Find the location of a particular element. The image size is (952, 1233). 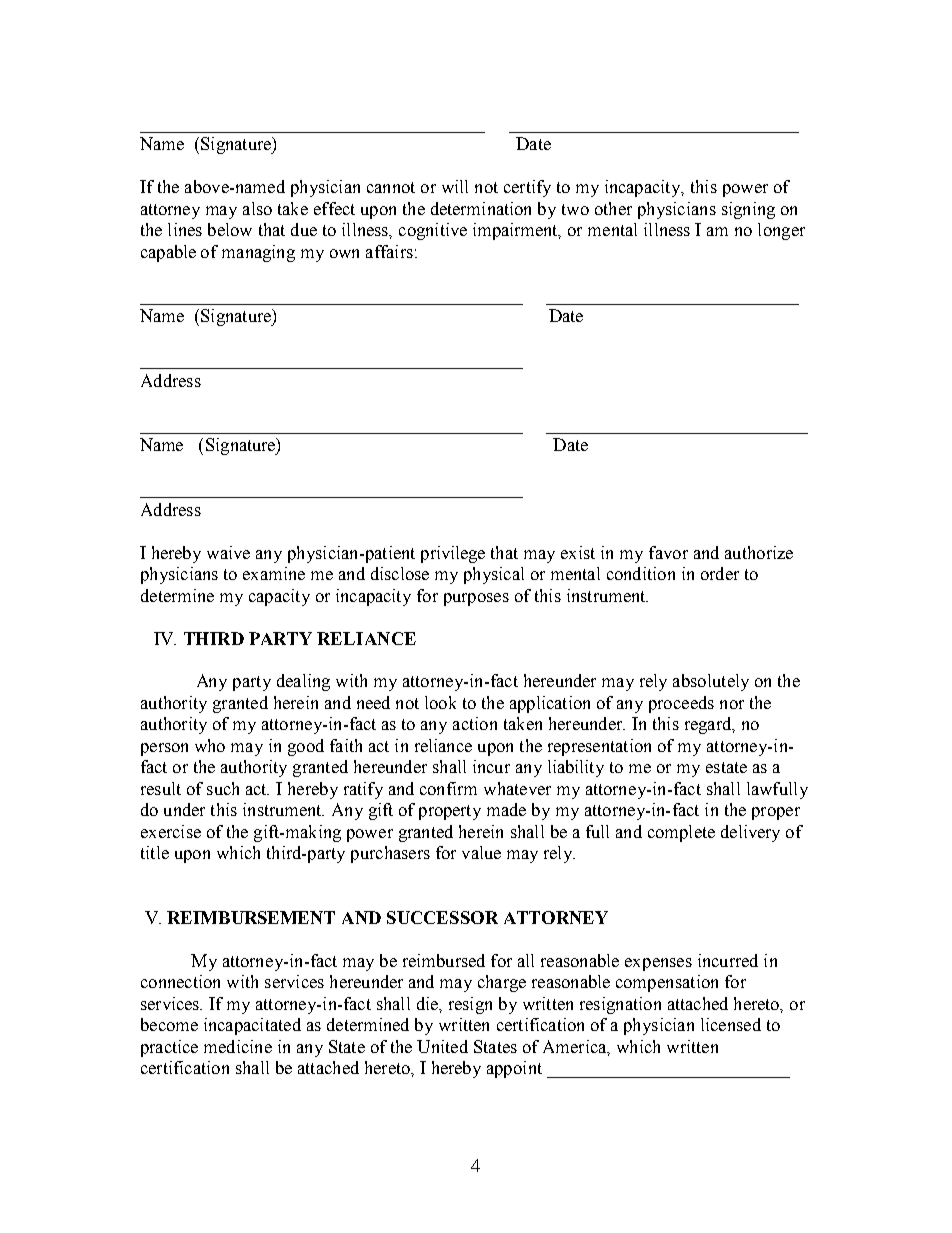

licensed is located at coordinates (731, 1024).
